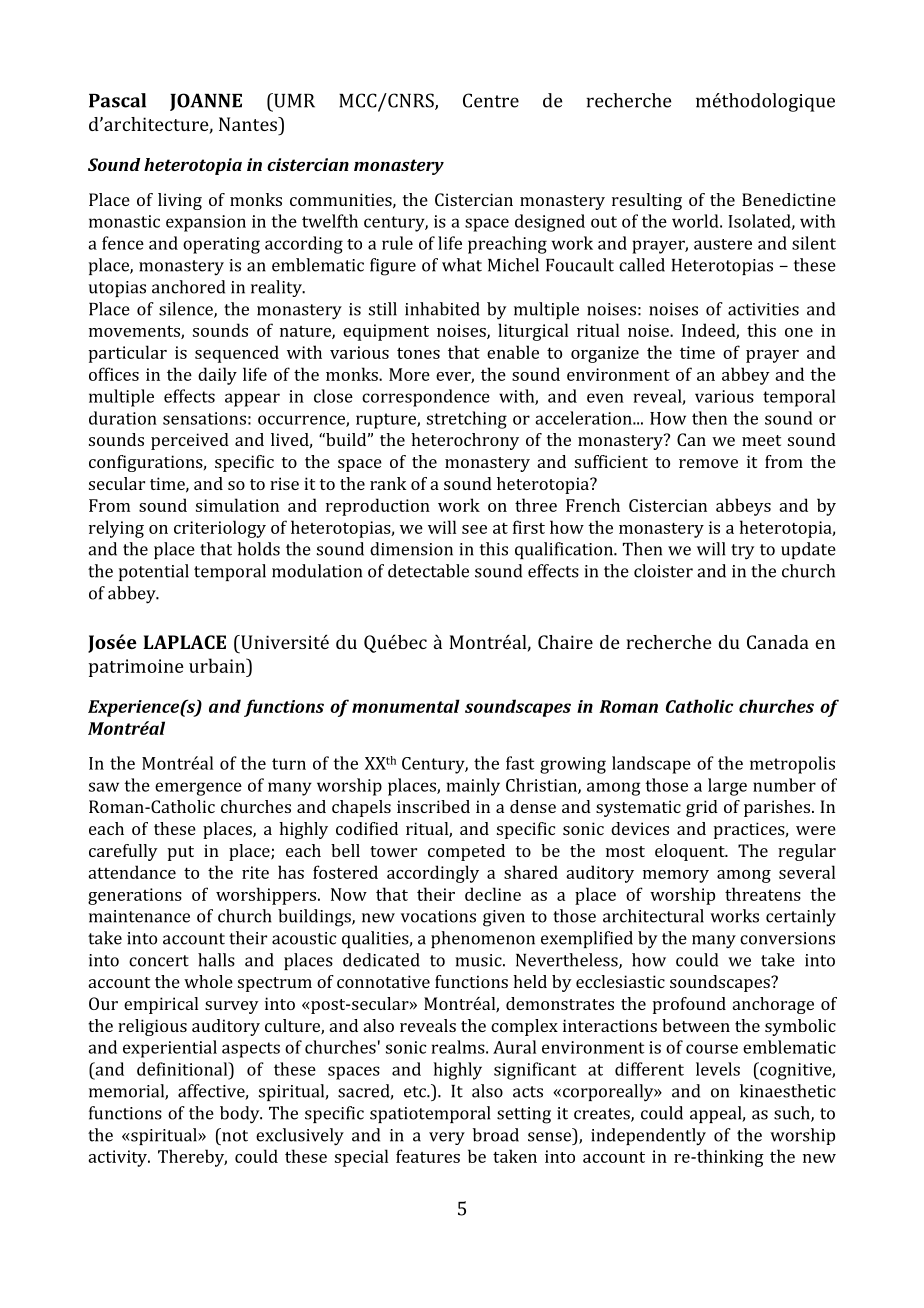 This screenshot has width=924, height=1308. Describe the element at coordinates (708, 463) in the screenshot. I see `remove` at that location.
